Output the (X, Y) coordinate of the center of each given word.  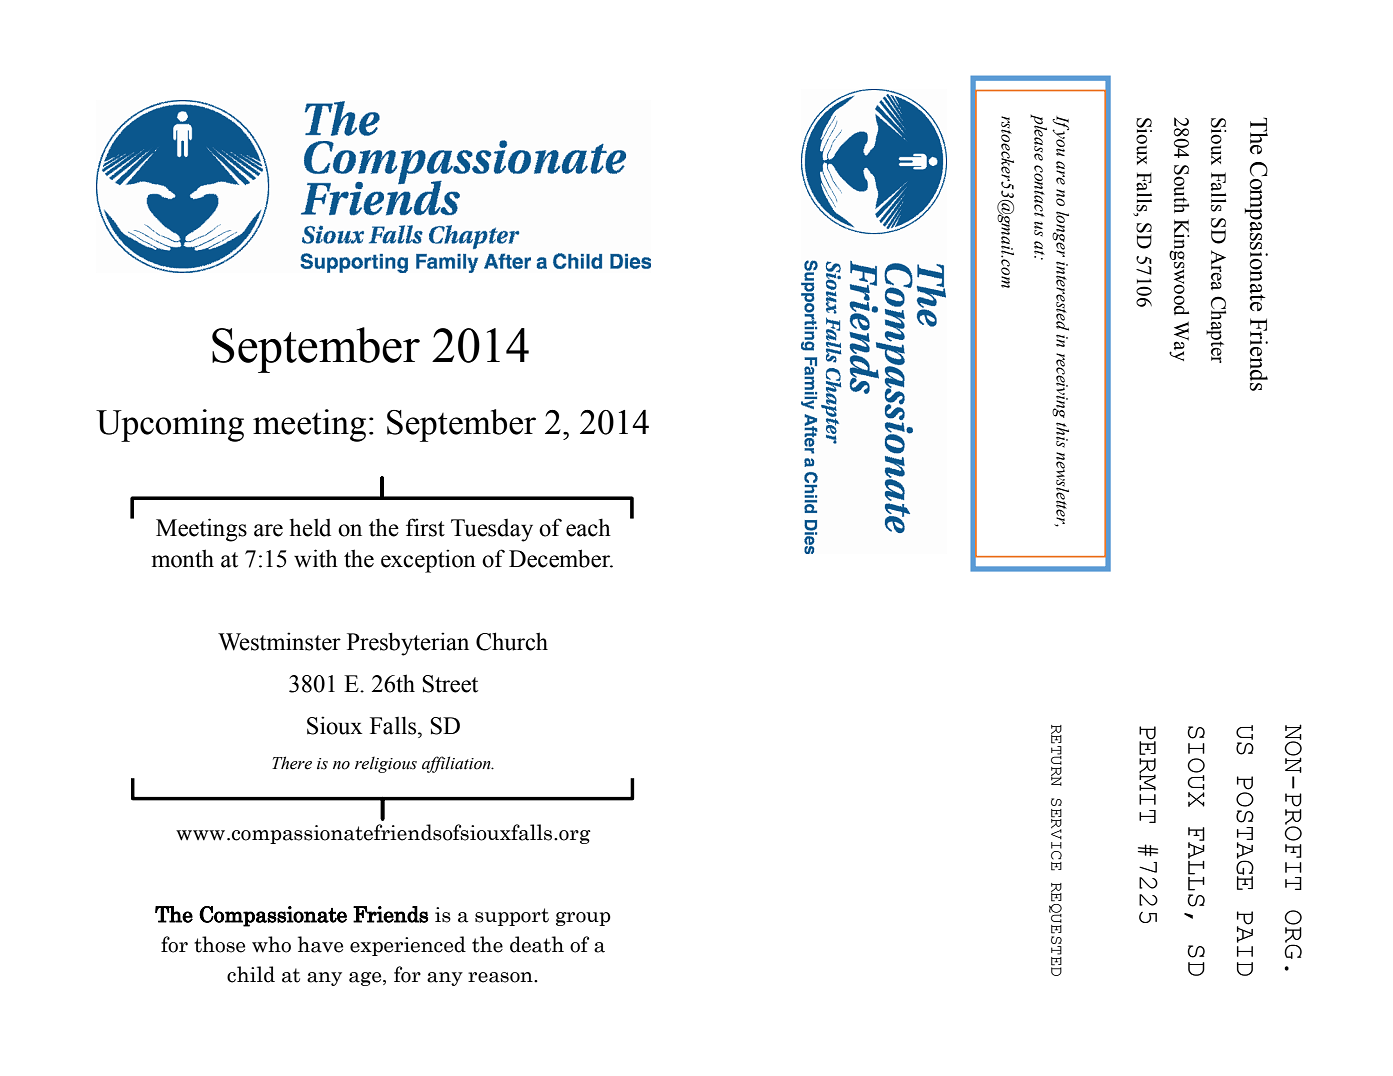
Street (450, 684)
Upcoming (170, 425)
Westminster (279, 641)
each (588, 527)
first (425, 527)
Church (512, 641)
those (219, 944)
